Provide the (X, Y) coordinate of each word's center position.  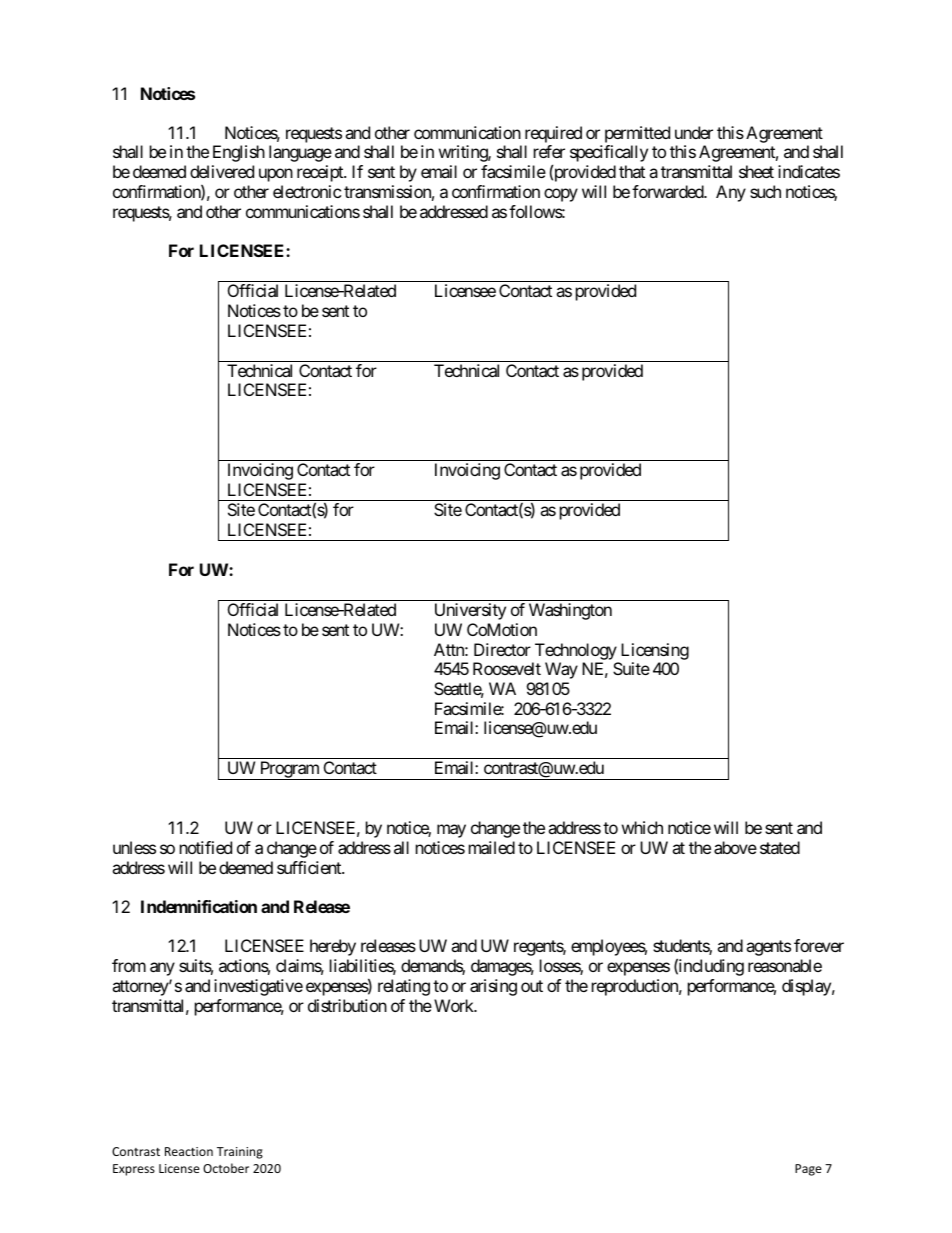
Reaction (189, 1151)
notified (206, 847)
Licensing (655, 651)
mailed (492, 847)
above (735, 847)
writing (464, 153)
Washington (570, 611)
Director (502, 649)
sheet (756, 171)
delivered (222, 171)
